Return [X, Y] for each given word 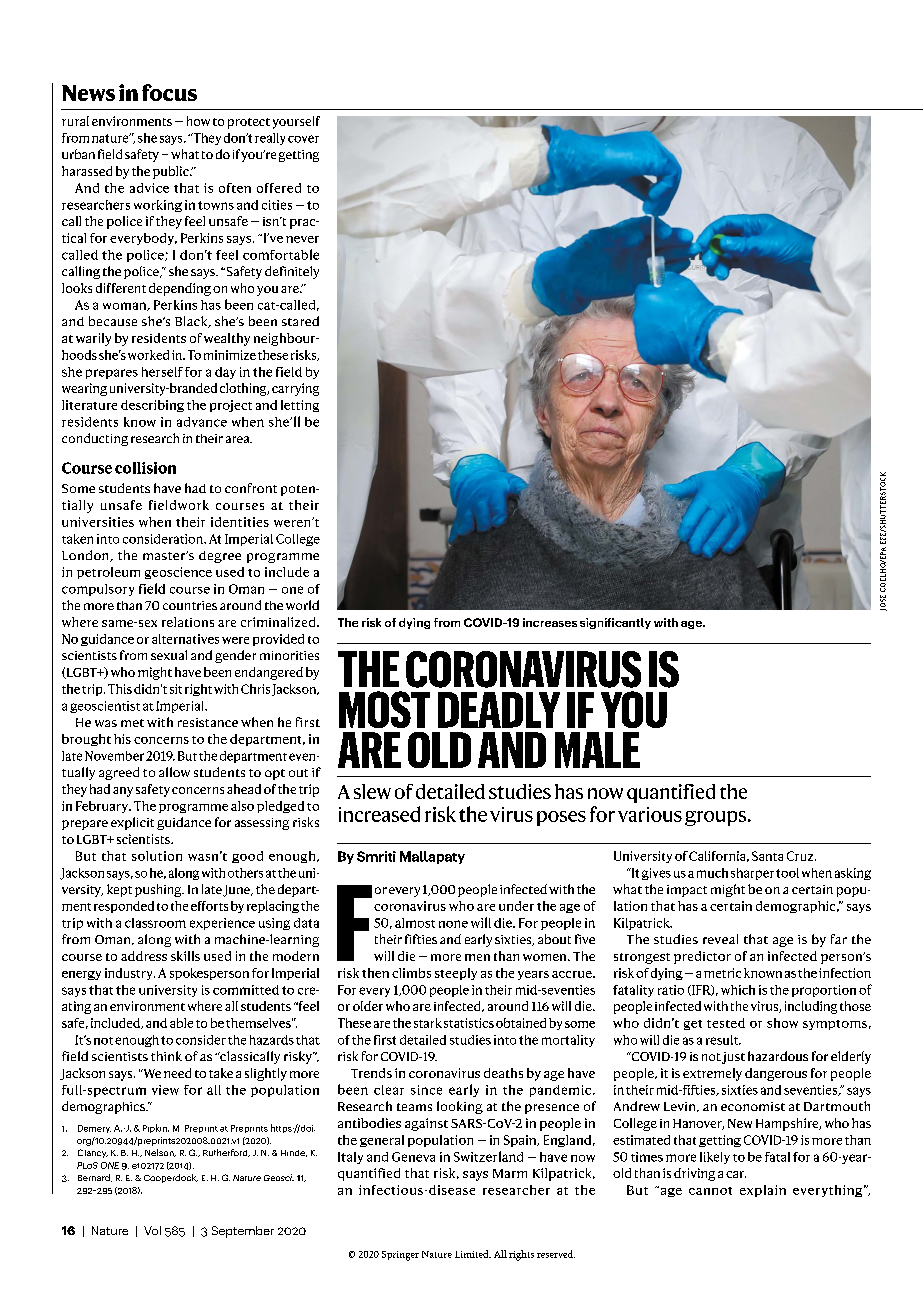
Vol [152, 1230]
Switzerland [488, 1156]
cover [303, 139]
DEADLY [499, 710]
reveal [720, 939]
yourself [296, 122]
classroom [155, 923]
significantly [615, 623]
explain [763, 1191]
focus [169, 92]
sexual [169, 655]
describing [152, 406]
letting [300, 406]
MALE [597, 750]
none [453, 924]
